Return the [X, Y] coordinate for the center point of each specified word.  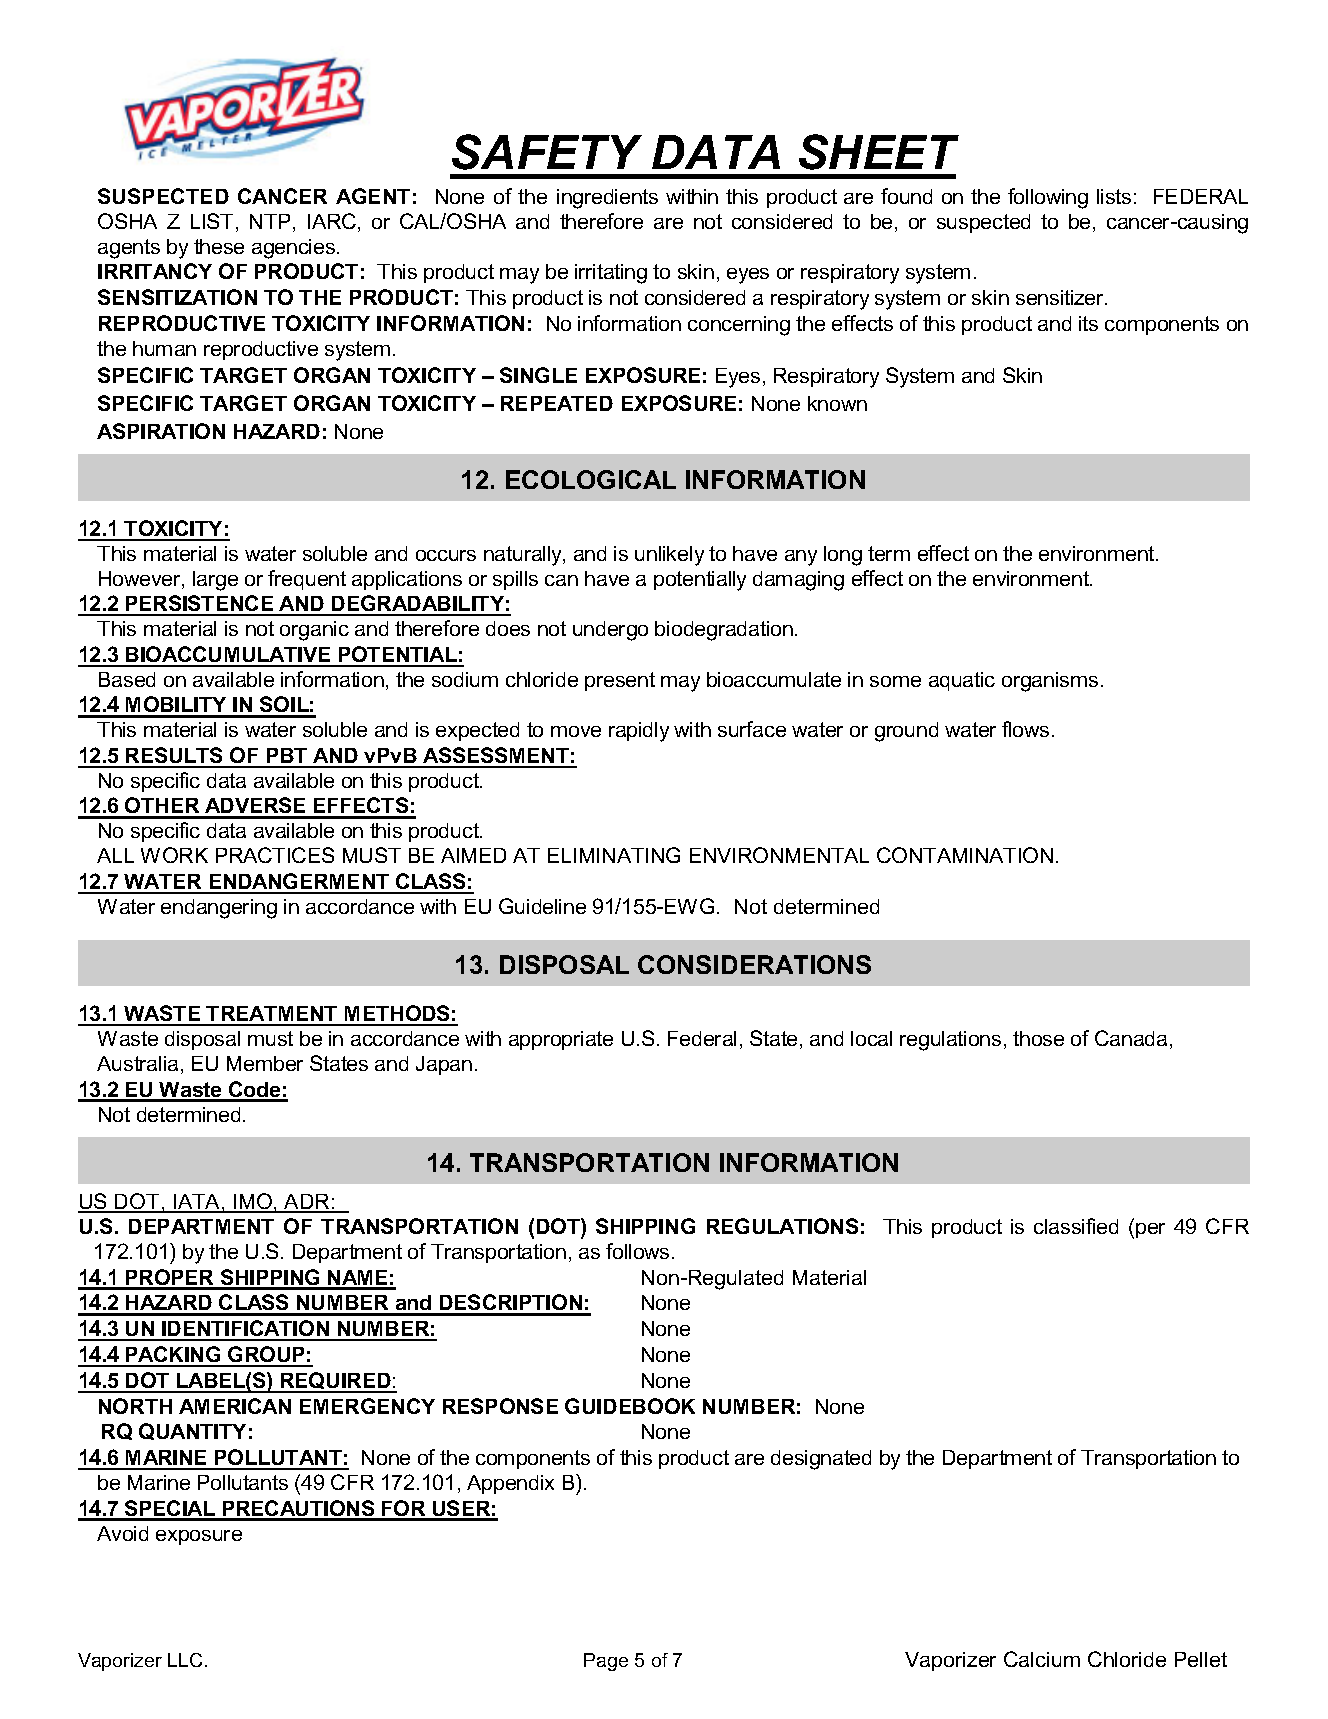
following [1048, 198]
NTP [272, 223]
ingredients [607, 199]
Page [606, 1662]
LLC [185, 1660]
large [215, 581]
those [1038, 1038]
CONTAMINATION [965, 855]
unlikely [669, 556]
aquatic [962, 681]
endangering [219, 909]
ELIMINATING [614, 855]
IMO [253, 1202]
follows [637, 1251]
